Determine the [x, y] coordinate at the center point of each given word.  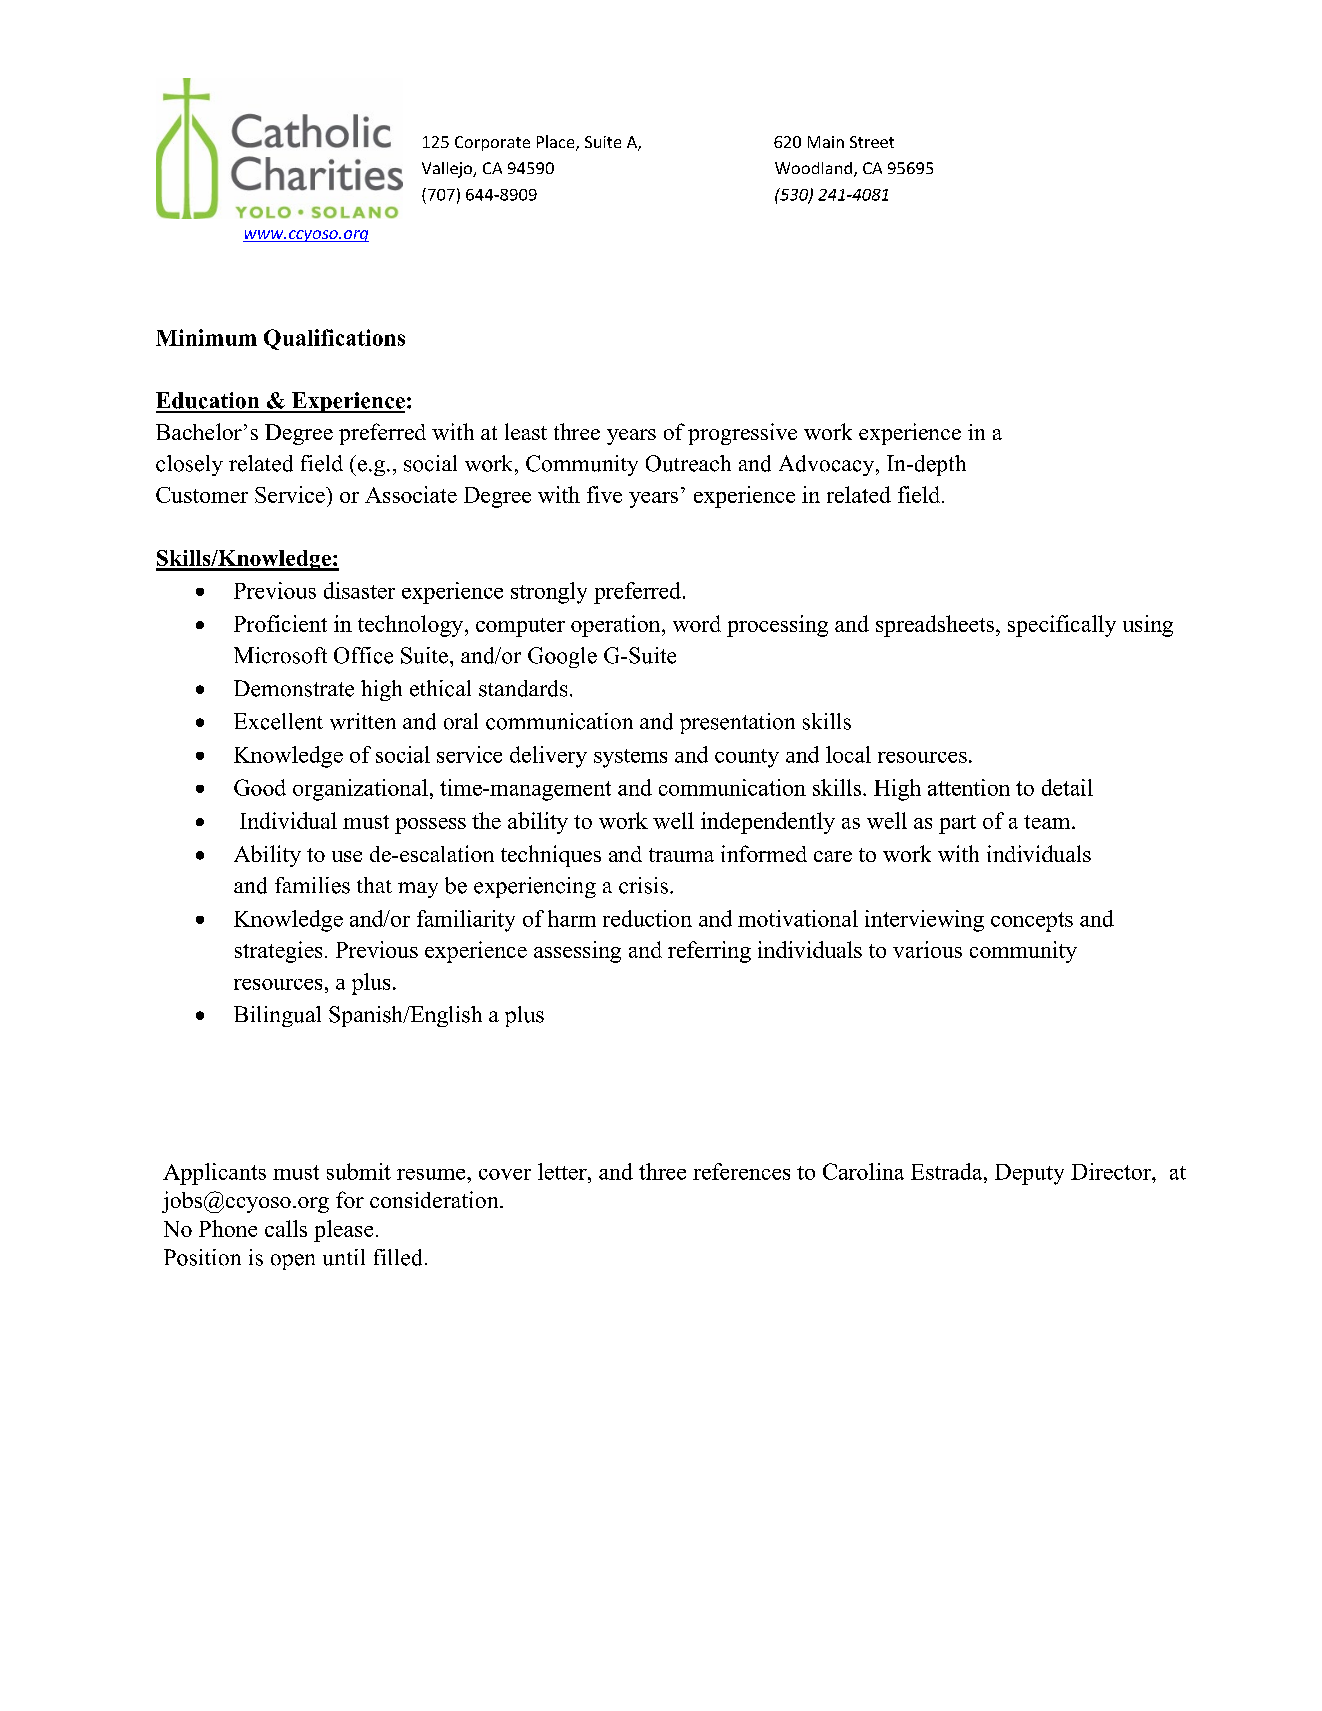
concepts [1032, 922]
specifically [1062, 626]
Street [872, 142]
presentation [737, 723]
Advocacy [828, 465]
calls [286, 1228]
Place [557, 143]
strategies [278, 952]
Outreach [688, 463]
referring [709, 952]
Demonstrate [294, 688]
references [741, 1171]
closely [189, 465]
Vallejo [448, 170]
